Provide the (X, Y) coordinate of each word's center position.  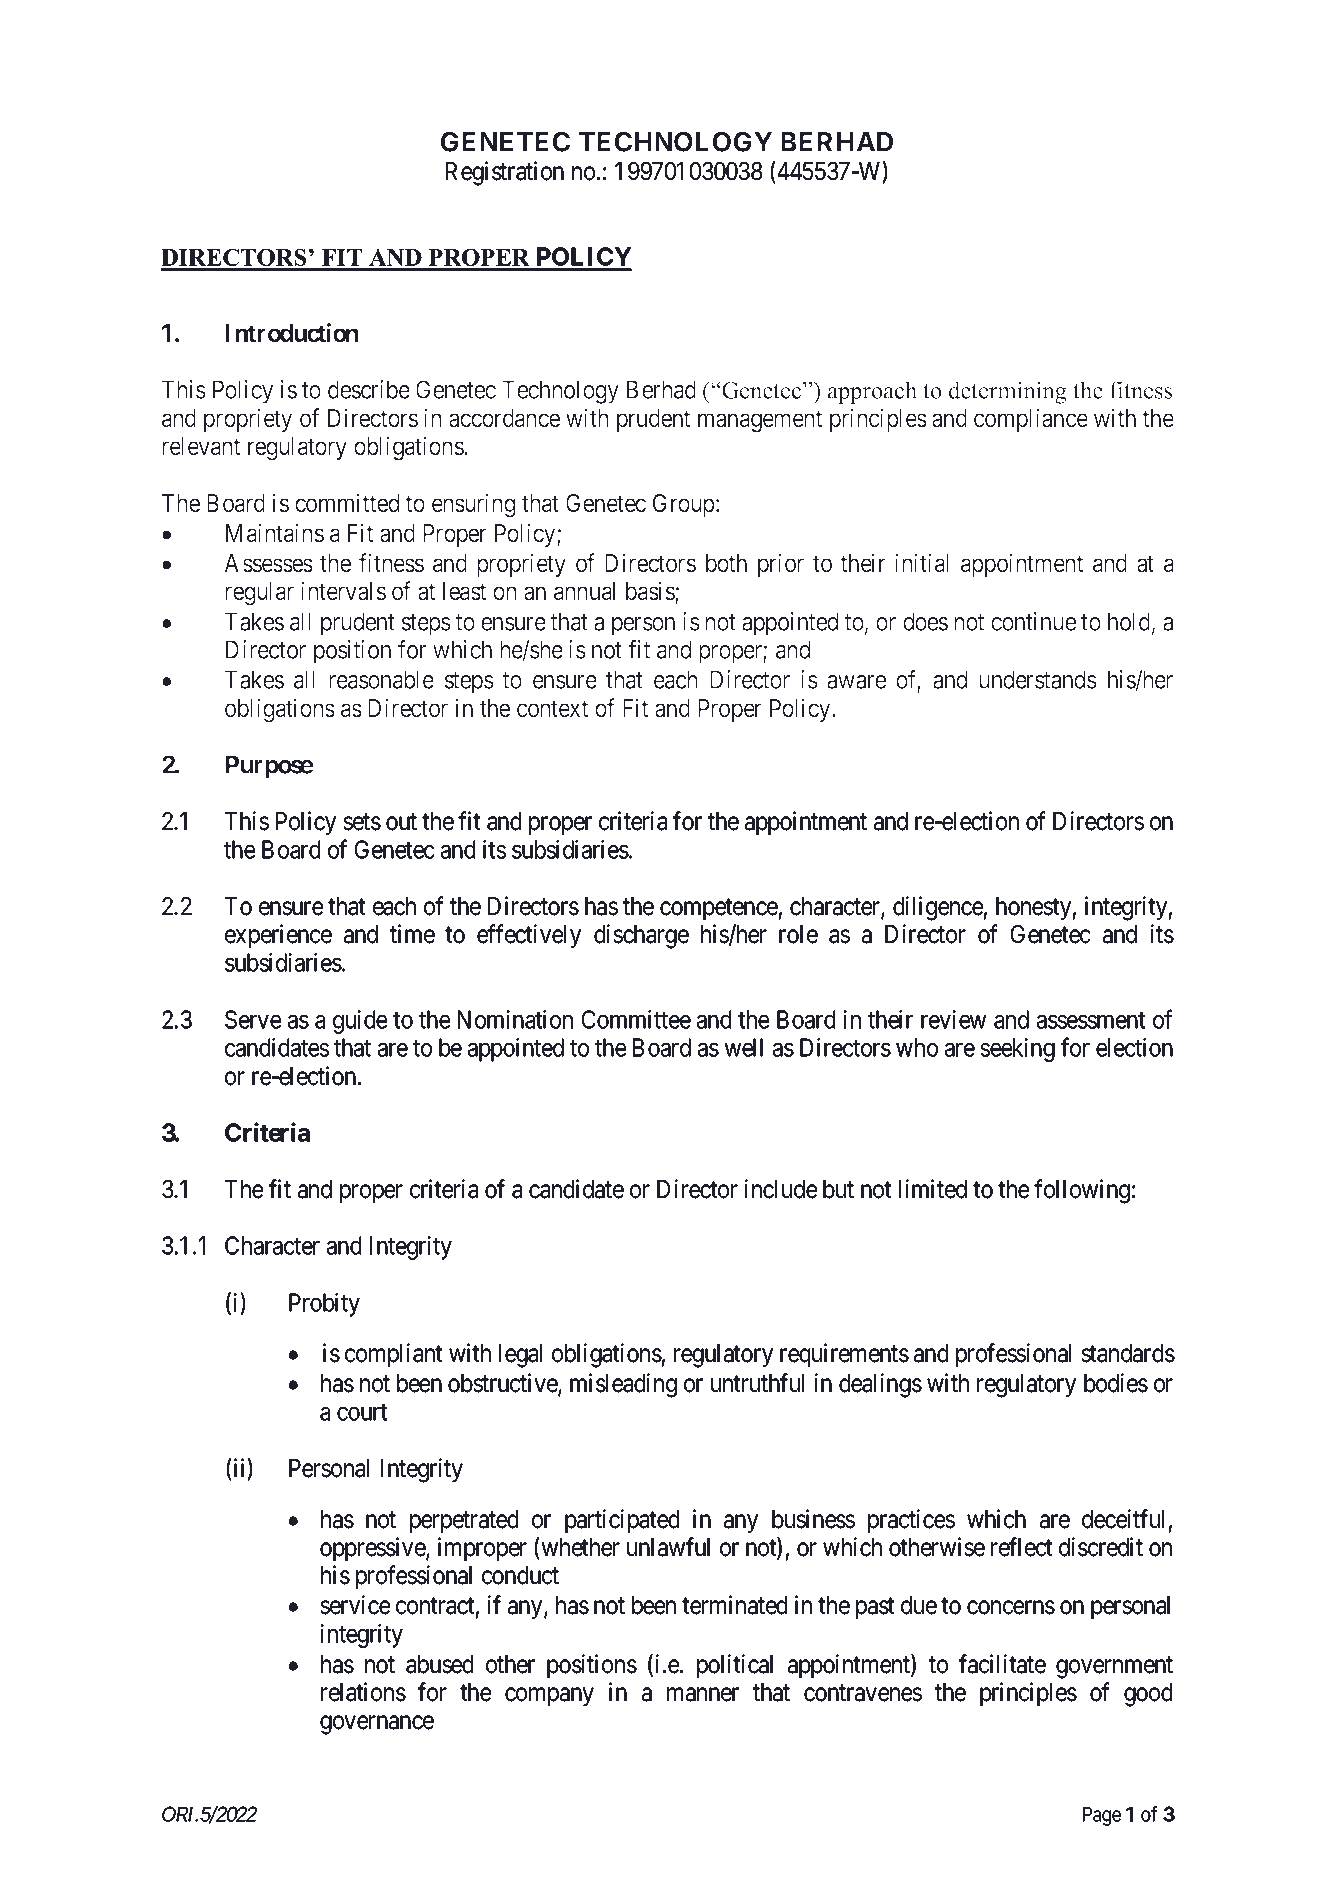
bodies (1116, 1383)
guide (360, 1022)
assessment (1091, 1020)
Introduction (292, 333)
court (362, 1412)
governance (377, 1725)
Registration (505, 173)
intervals (343, 591)
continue (1033, 621)
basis (651, 592)
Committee (636, 1019)
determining (1008, 392)
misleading (623, 1385)
